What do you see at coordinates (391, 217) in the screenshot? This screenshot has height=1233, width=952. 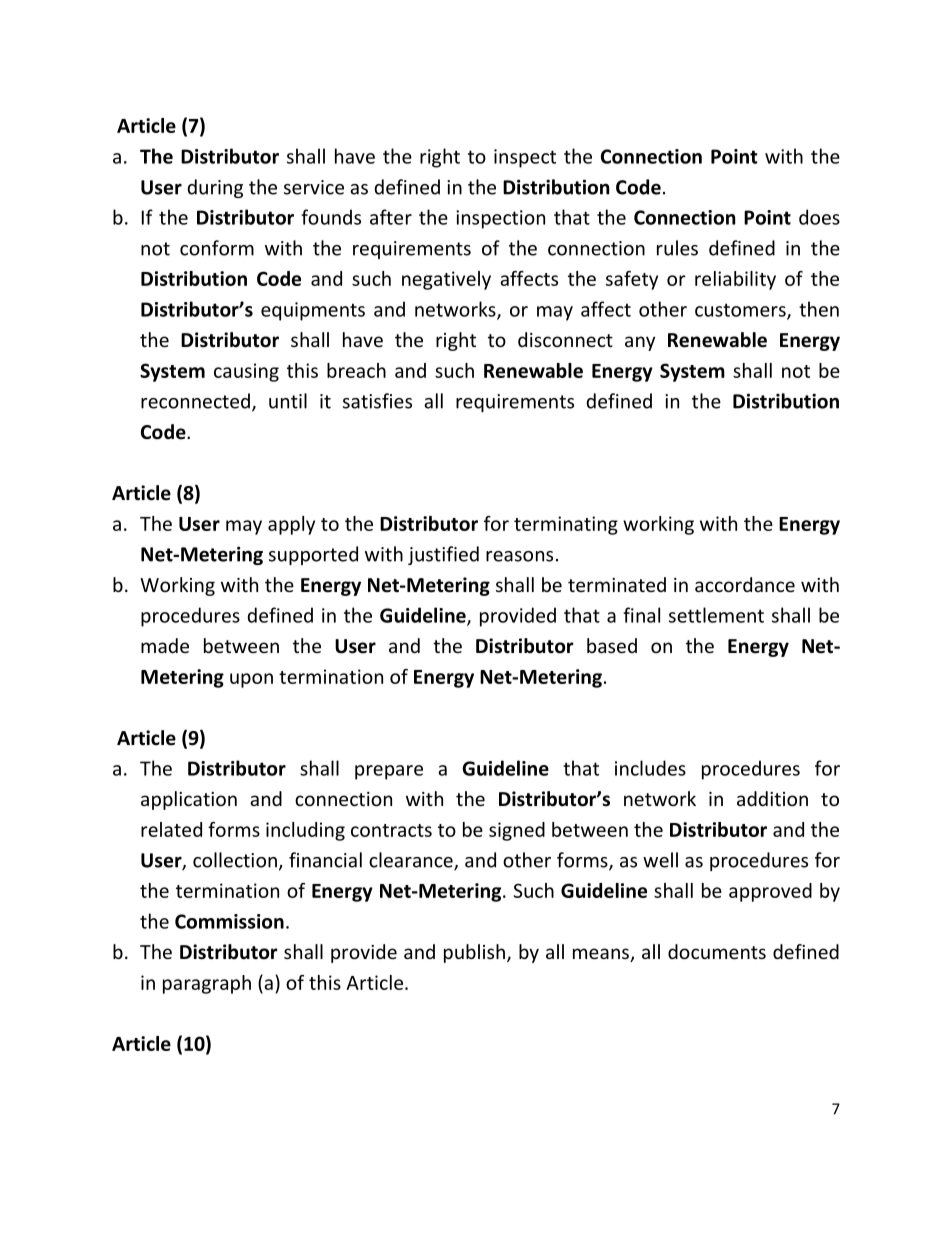 I see `after` at bounding box center [391, 217].
